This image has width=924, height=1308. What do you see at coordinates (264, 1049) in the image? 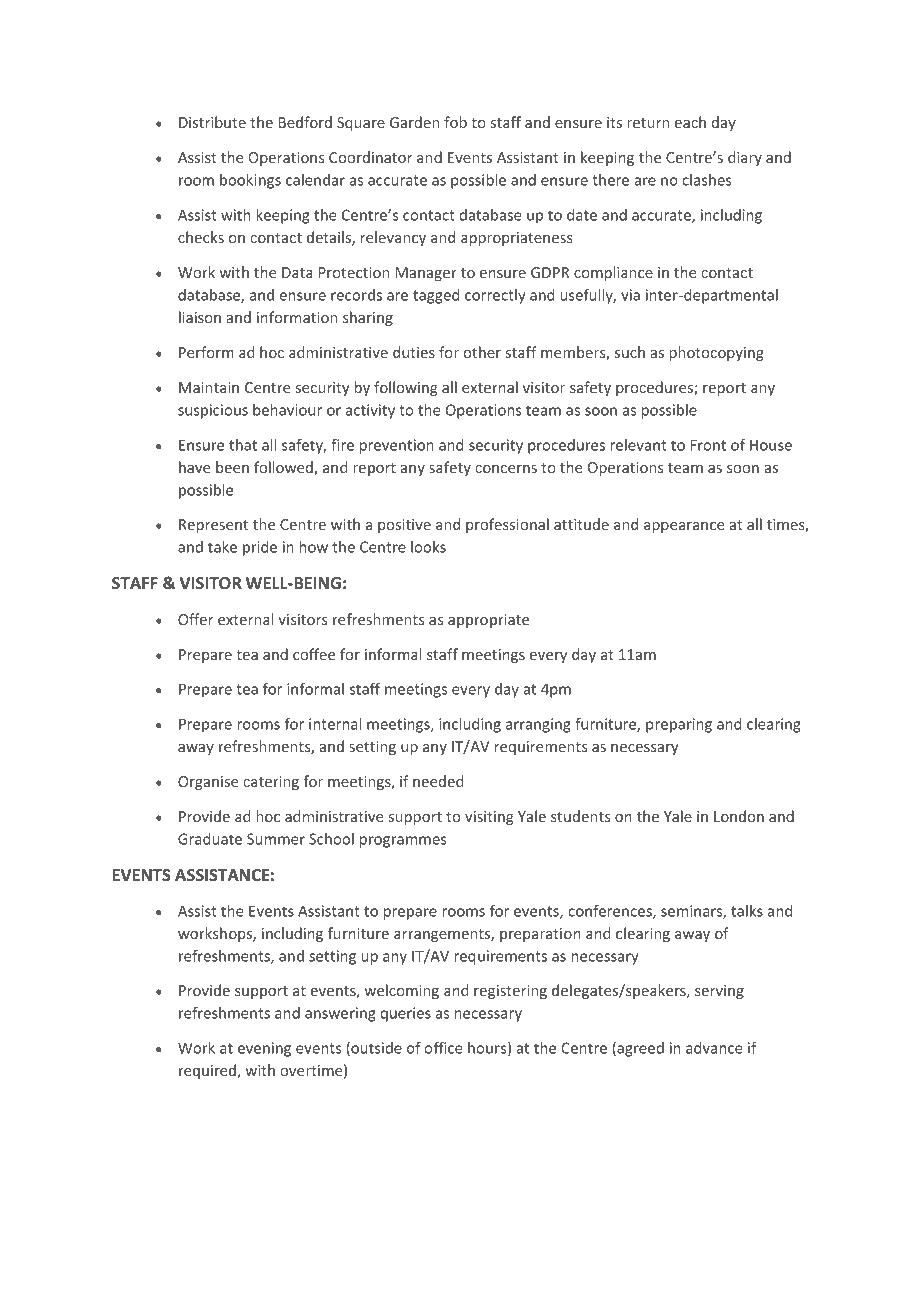
I see `evening` at bounding box center [264, 1049].
